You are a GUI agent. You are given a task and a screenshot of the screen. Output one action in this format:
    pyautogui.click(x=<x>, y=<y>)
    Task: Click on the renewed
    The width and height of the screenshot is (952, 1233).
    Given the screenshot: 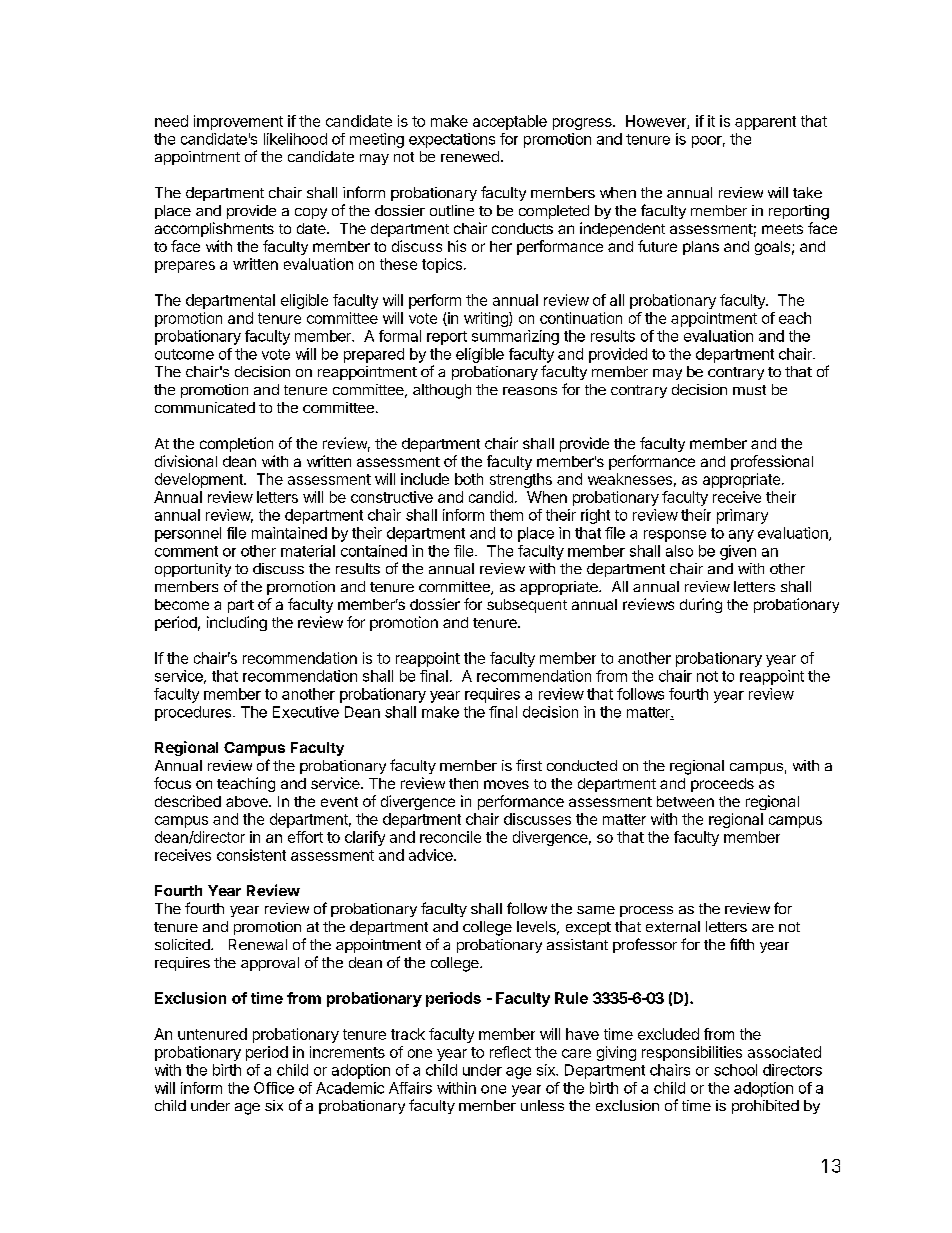 What is the action you would take?
    pyautogui.click(x=470, y=156)
